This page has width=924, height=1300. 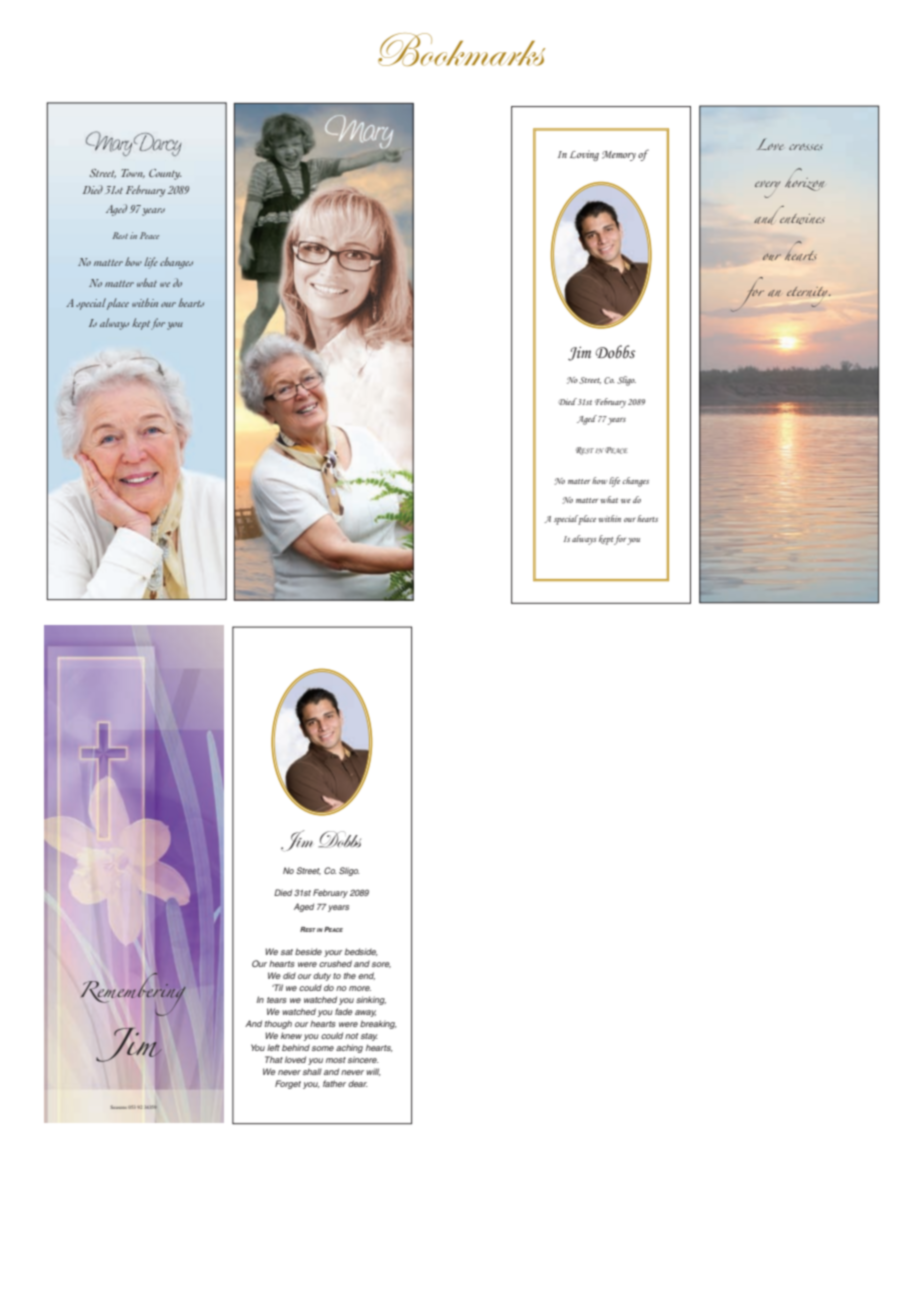 What do you see at coordinates (584, 155) in the page?
I see `Loving` at bounding box center [584, 155].
